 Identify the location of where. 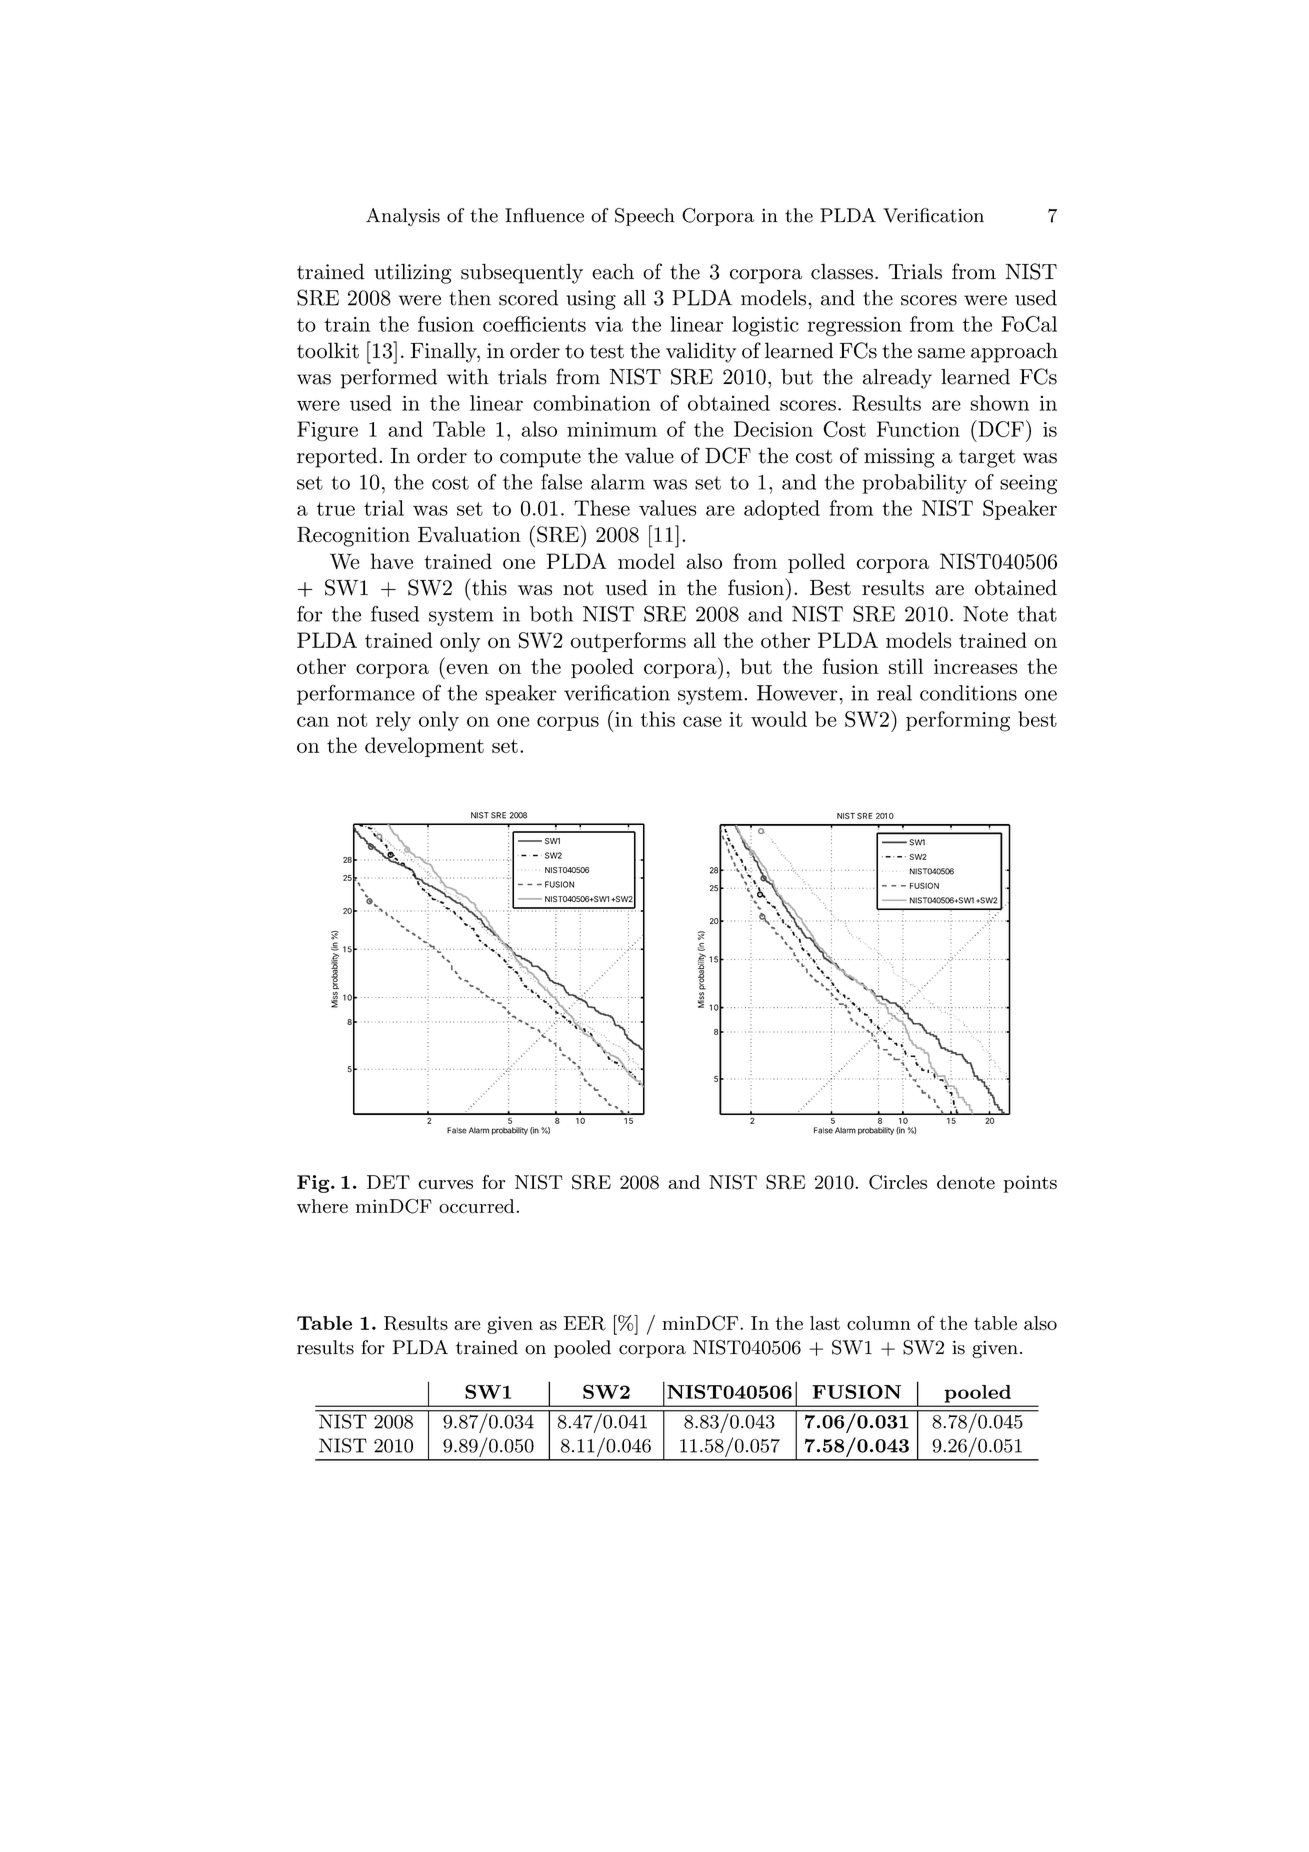
(322, 1206).
